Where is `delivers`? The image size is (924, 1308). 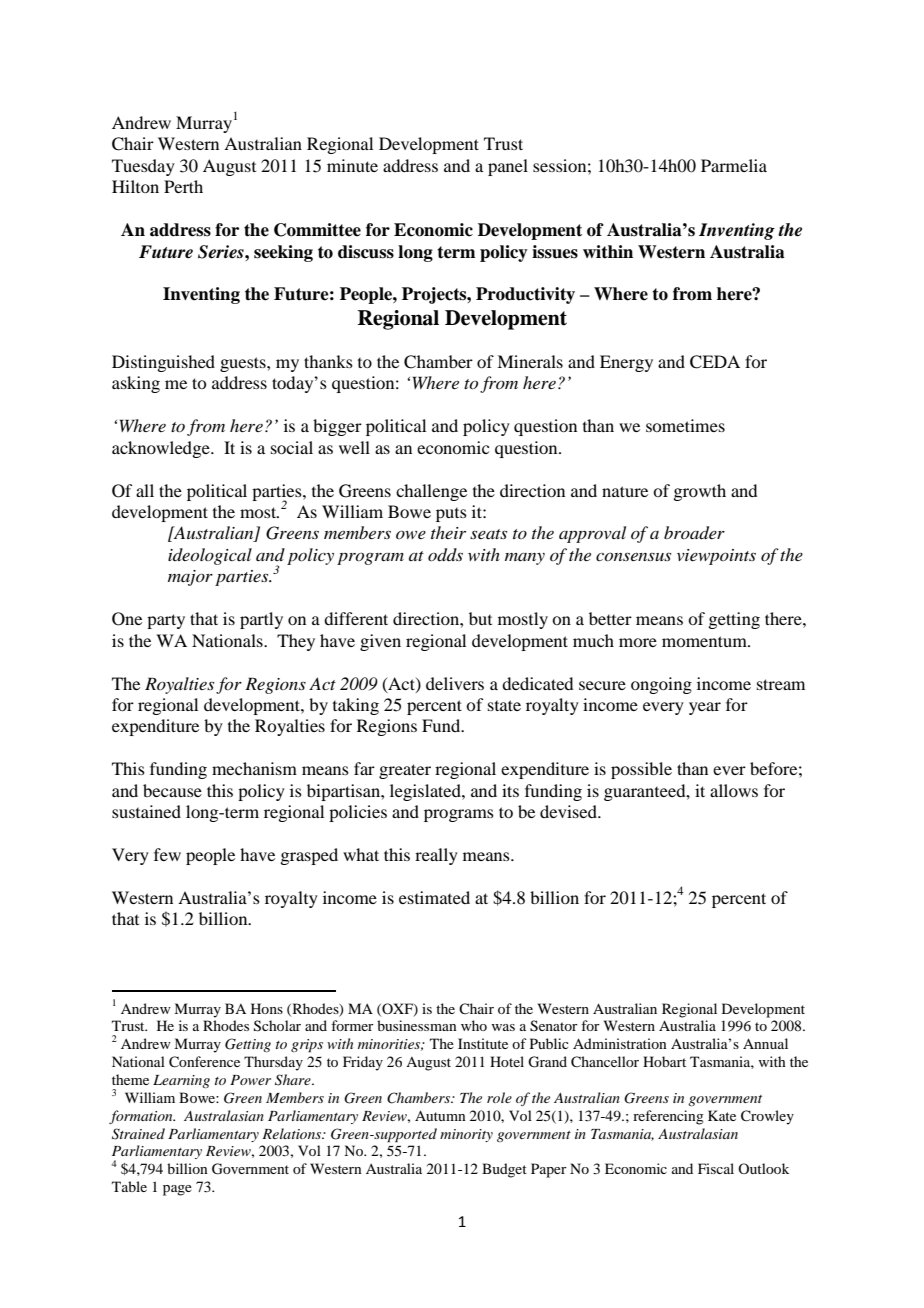 delivers is located at coordinates (455, 683).
